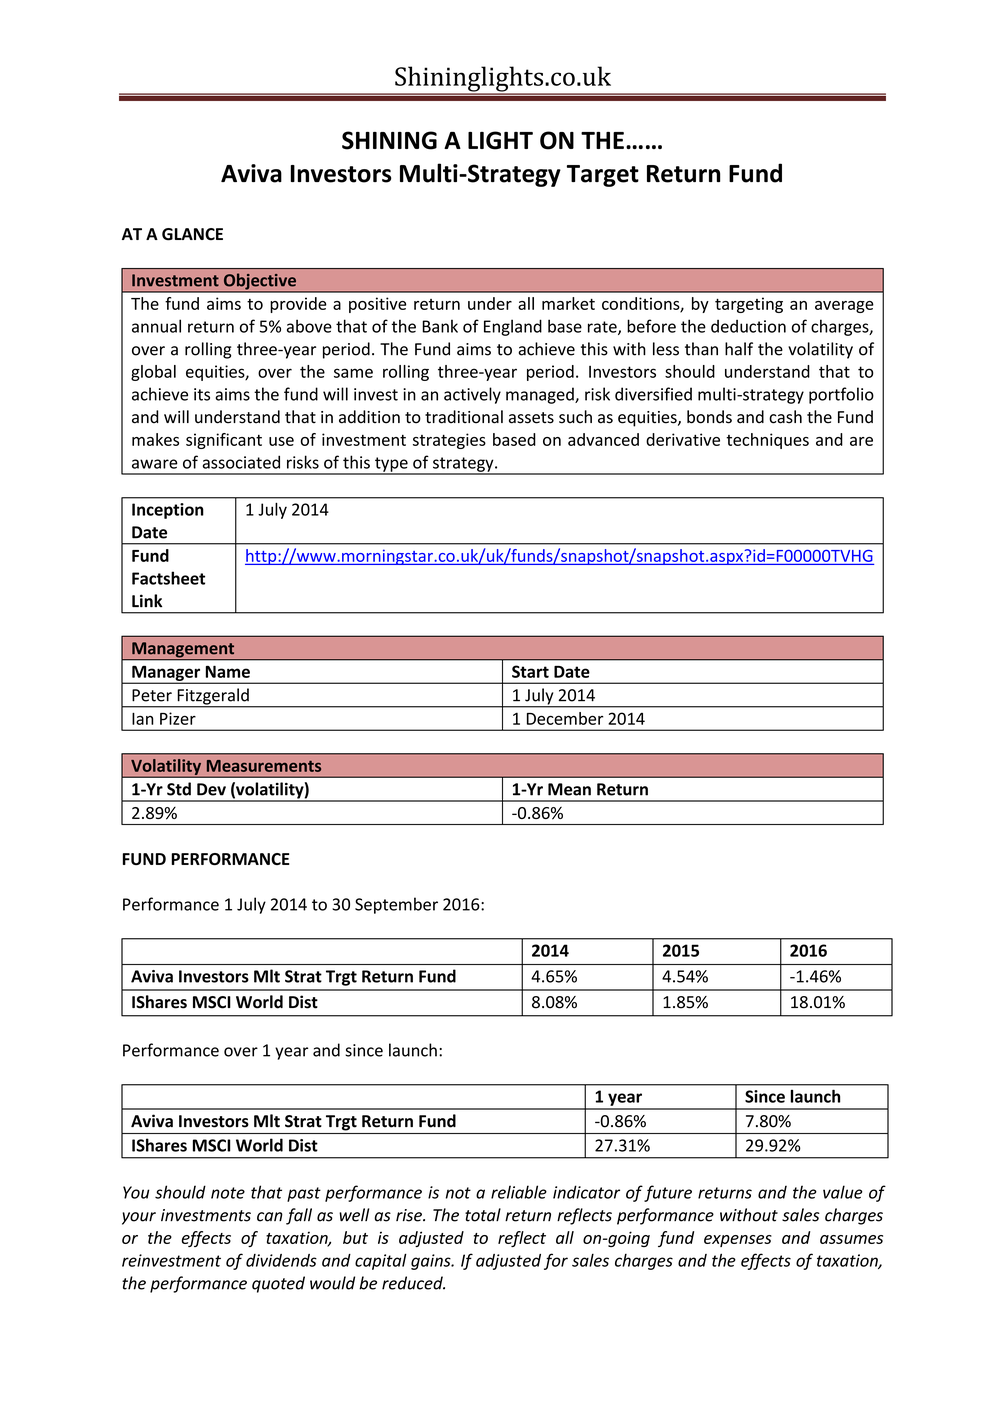  What do you see at coordinates (519, 1192) in the screenshot?
I see `reliable` at bounding box center [519, 1192].
